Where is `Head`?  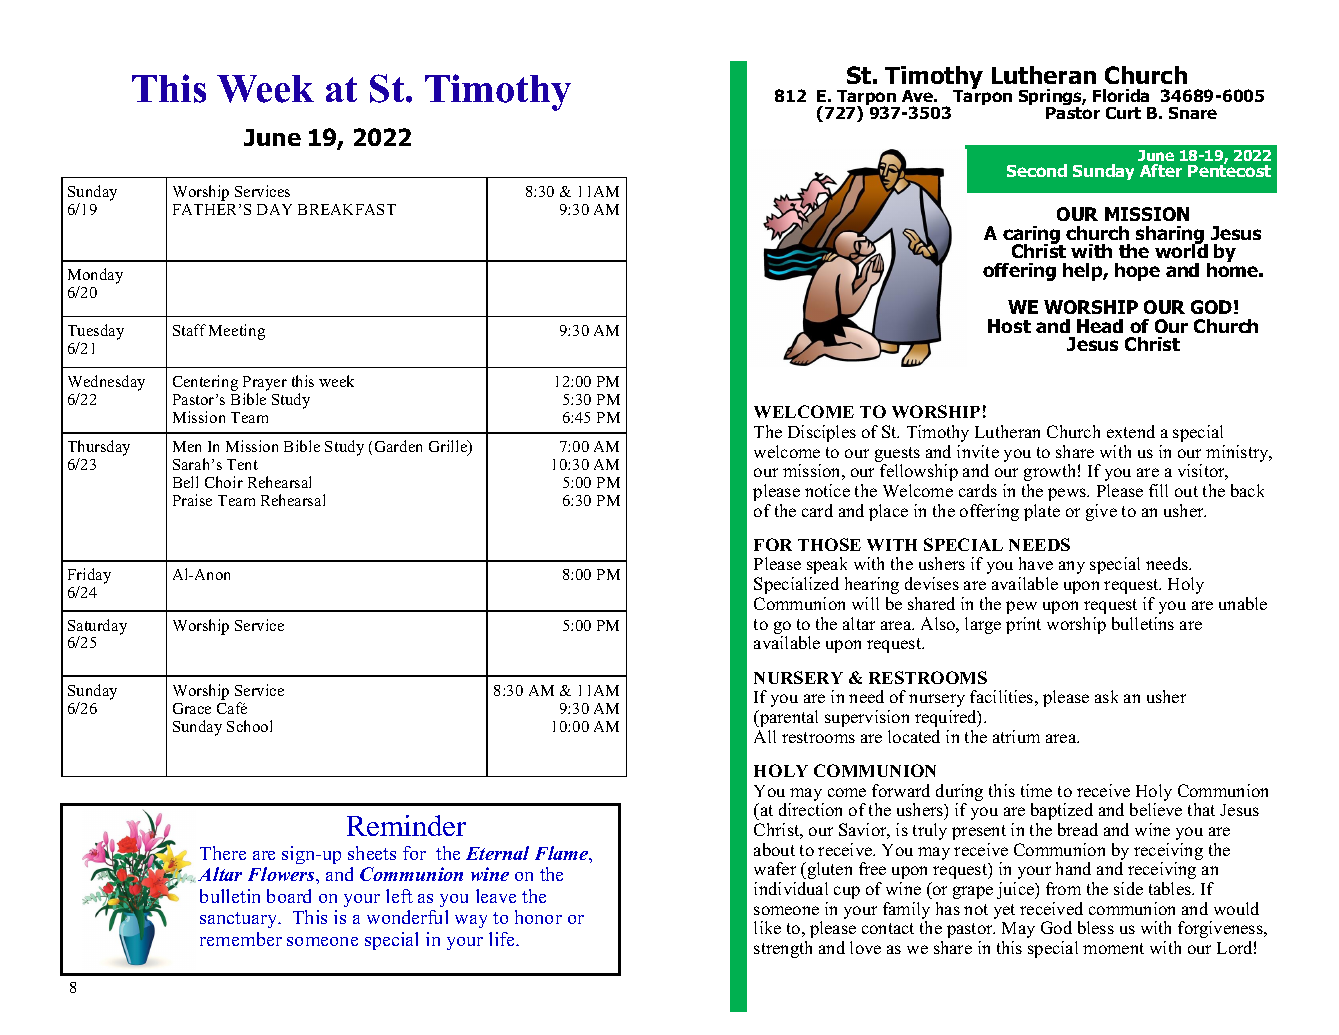 Head is located at coordinates (1100, 326).
